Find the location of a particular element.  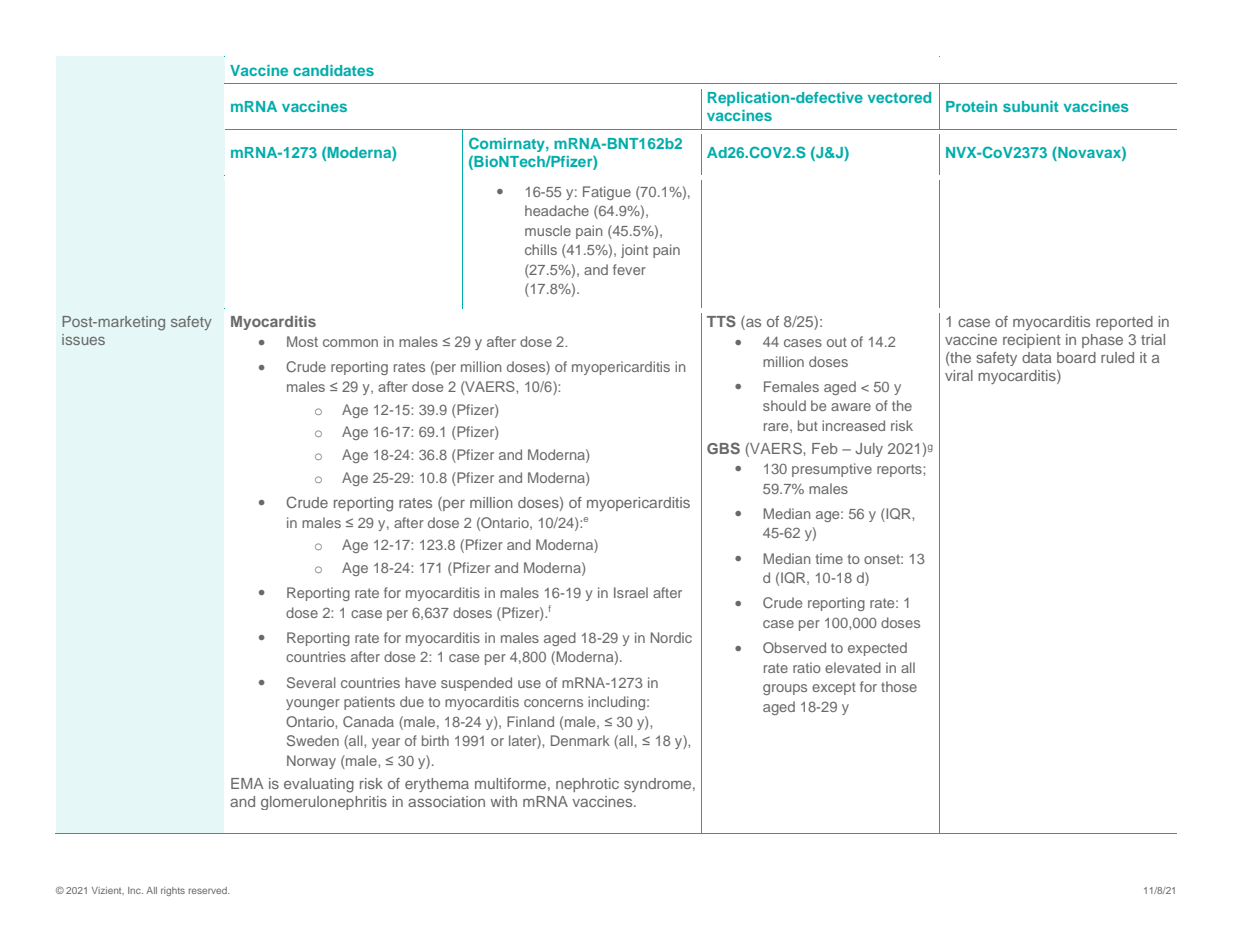

with is located at coordinates (503, 801).
